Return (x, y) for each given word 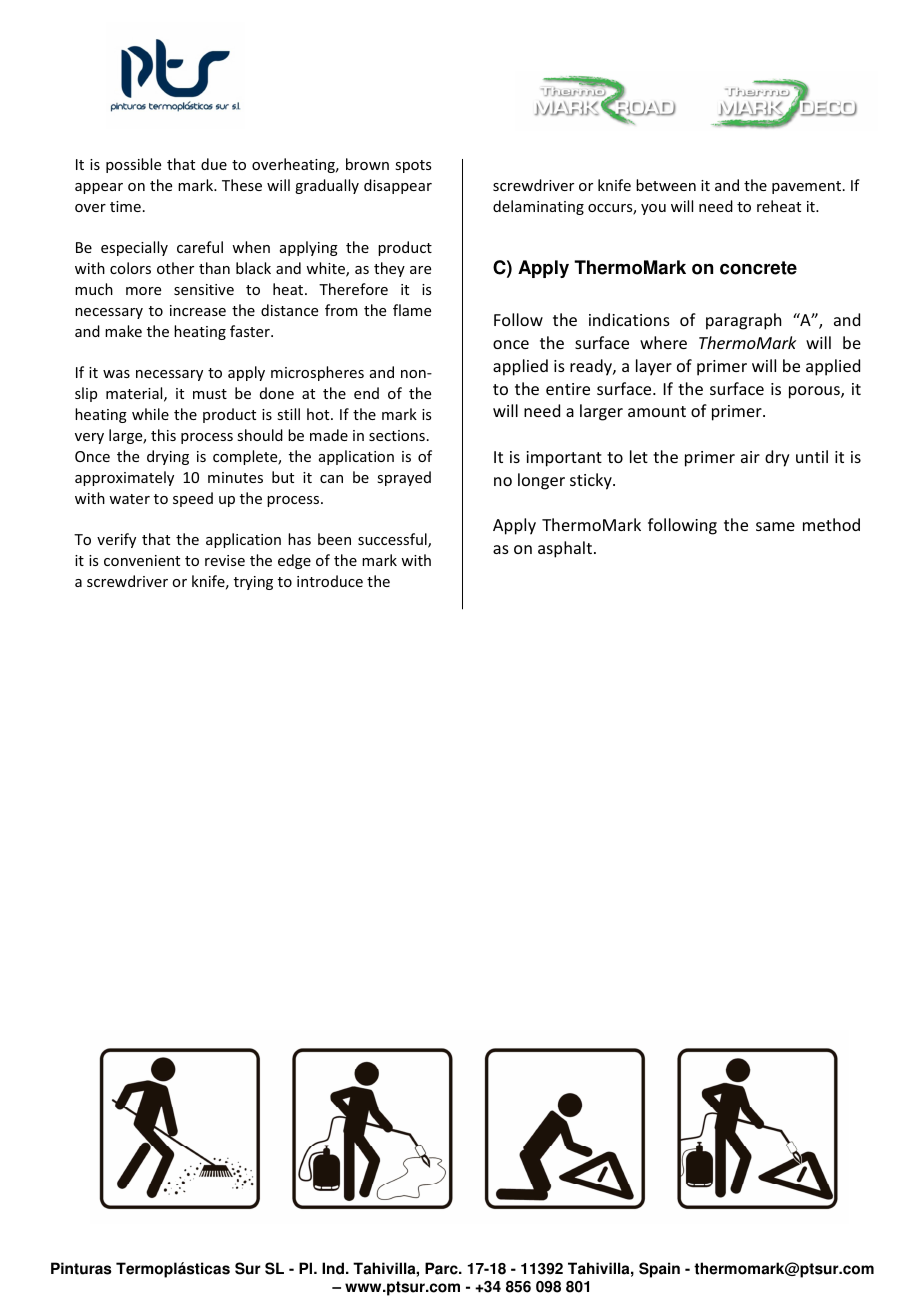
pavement (806, 187)
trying (253, 583)
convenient (142, 560)
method (831, 524)
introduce (330, 581)
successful (393, 540)
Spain (659, 1270)
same (775, 526)
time (125, 206)
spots (413, 166)
